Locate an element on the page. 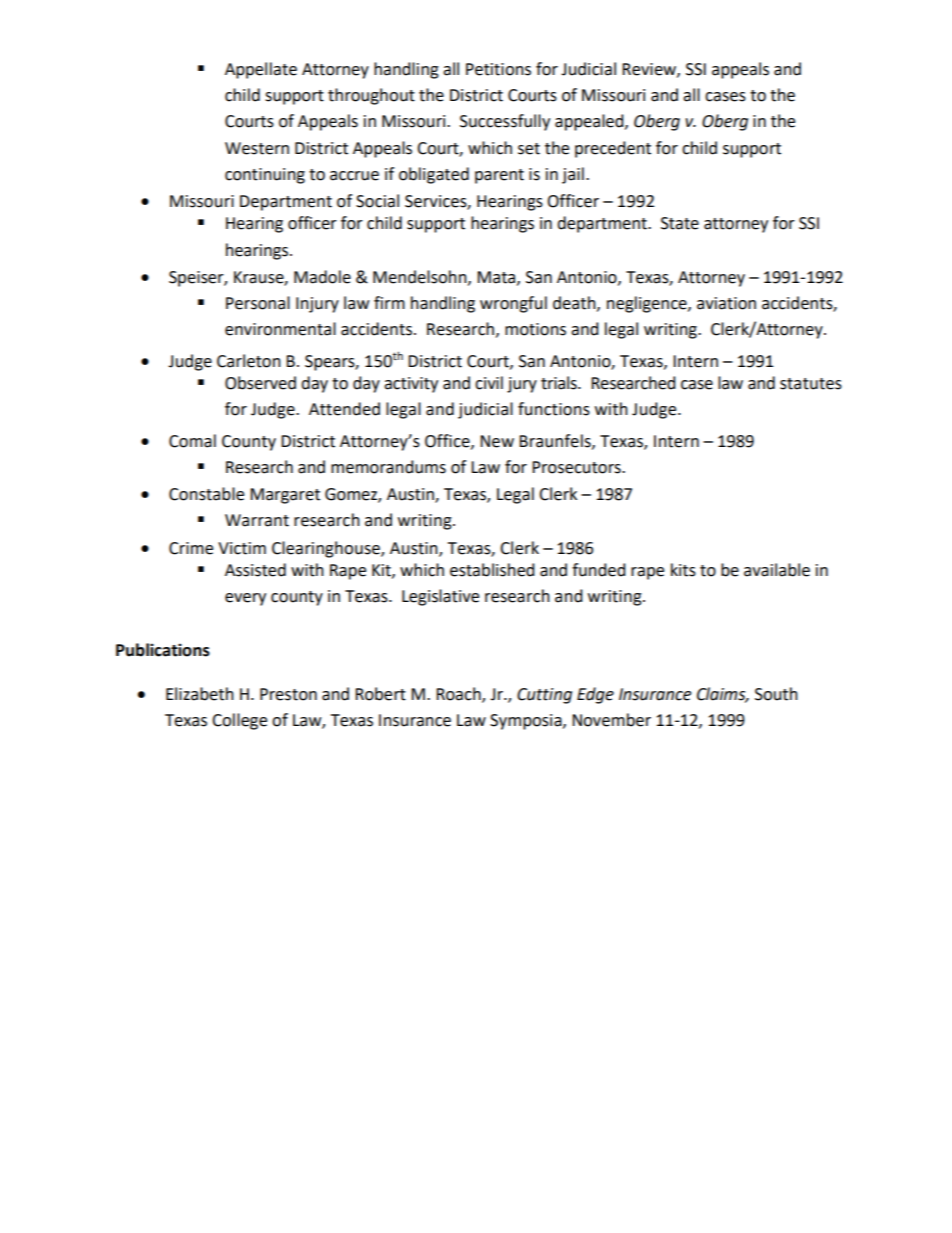 Image resolution: width=952 pixels, height=1233 pixels. Roach is located at coordinates (459, 695).
